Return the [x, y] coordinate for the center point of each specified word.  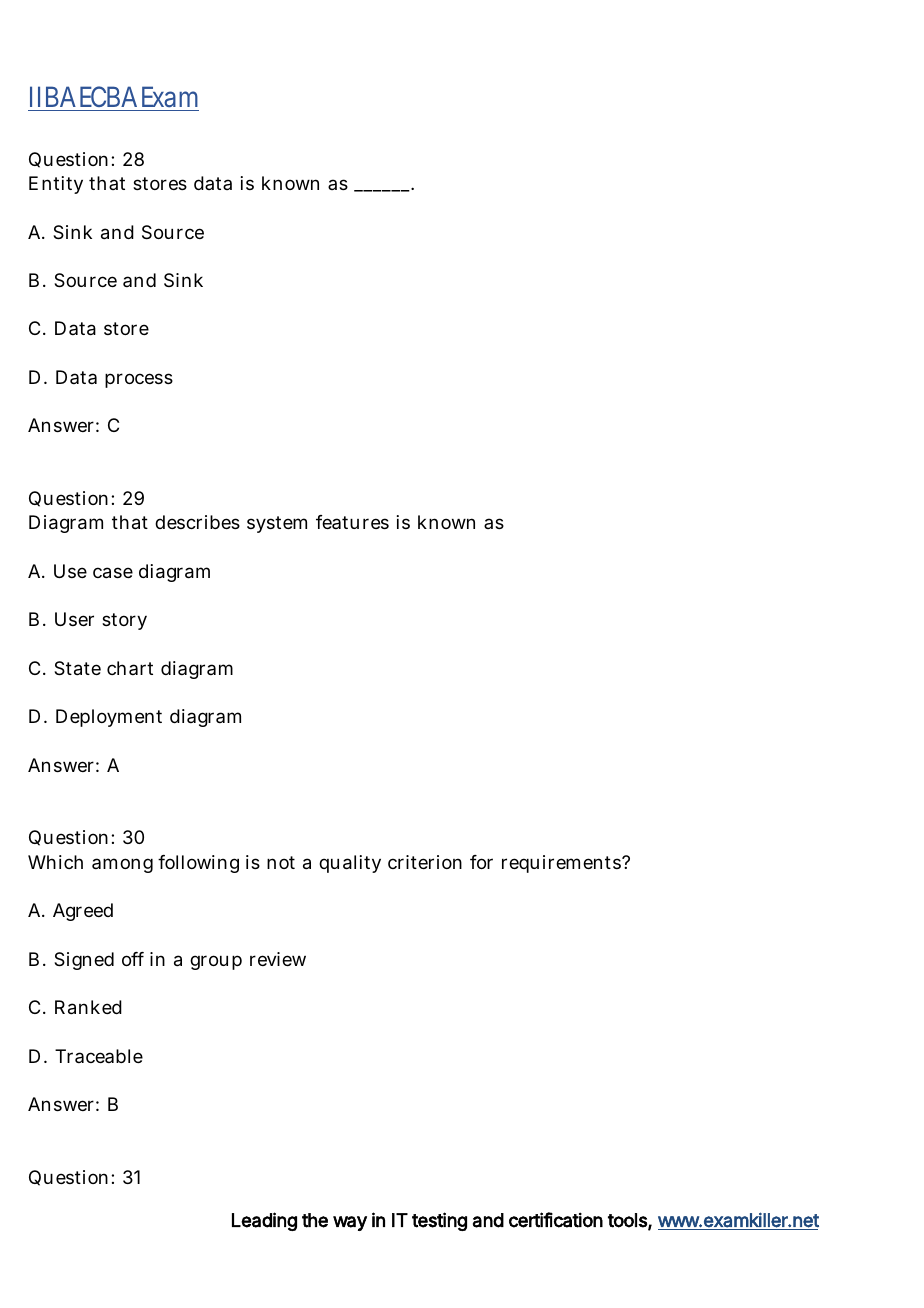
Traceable [99, 1056]
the [315, 1220]
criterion [425, 862]
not [281, 862]
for [481, 862]
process [139, 380]
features [352, 522]
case [113, 573]
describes [197, 522]
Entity [56, 185]
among [122, 865]
